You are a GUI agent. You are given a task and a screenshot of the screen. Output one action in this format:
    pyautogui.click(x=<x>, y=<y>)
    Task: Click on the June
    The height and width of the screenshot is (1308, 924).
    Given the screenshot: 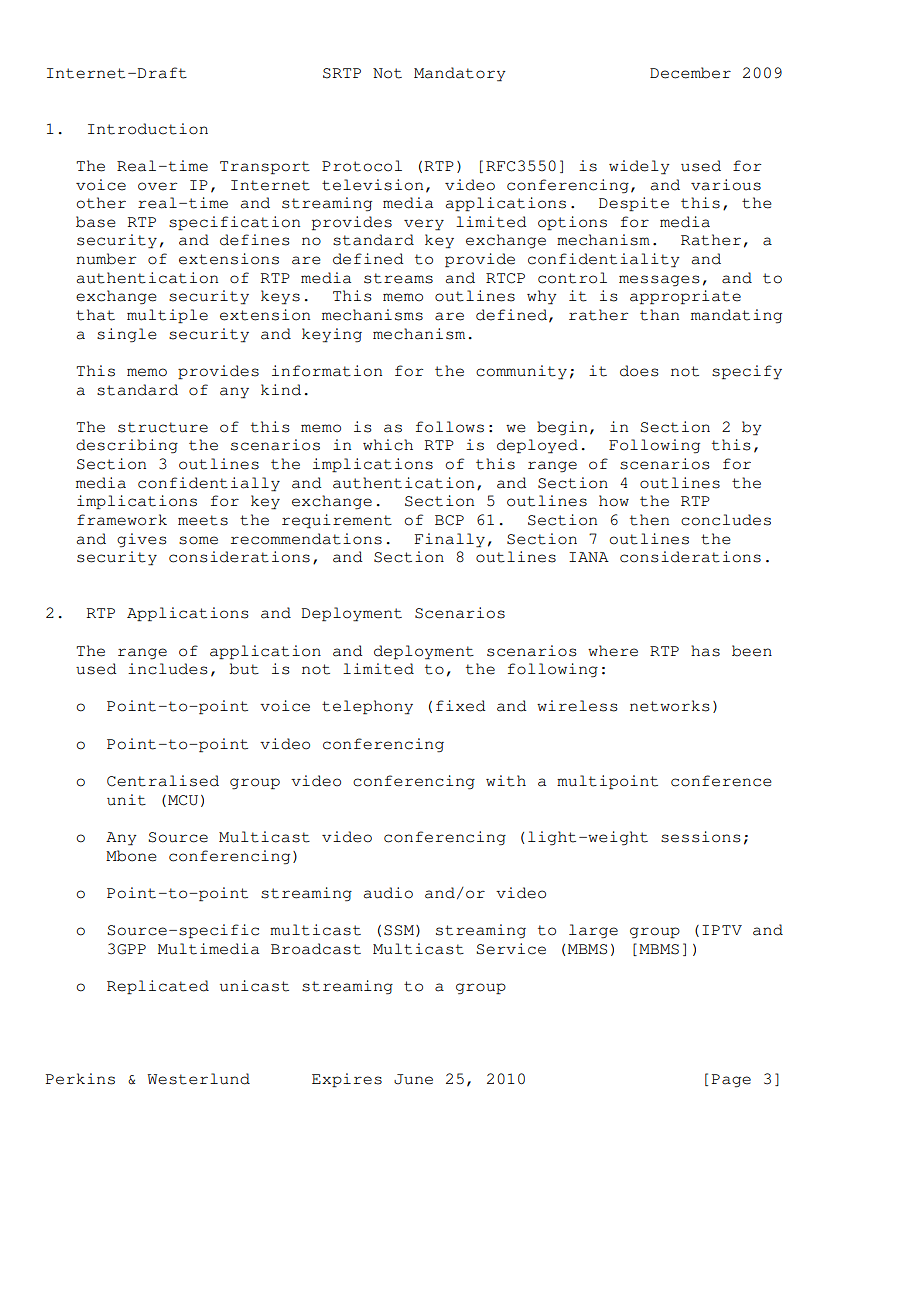 What is the action you would take?
    pyautogui.click(x=413, y=1079)
